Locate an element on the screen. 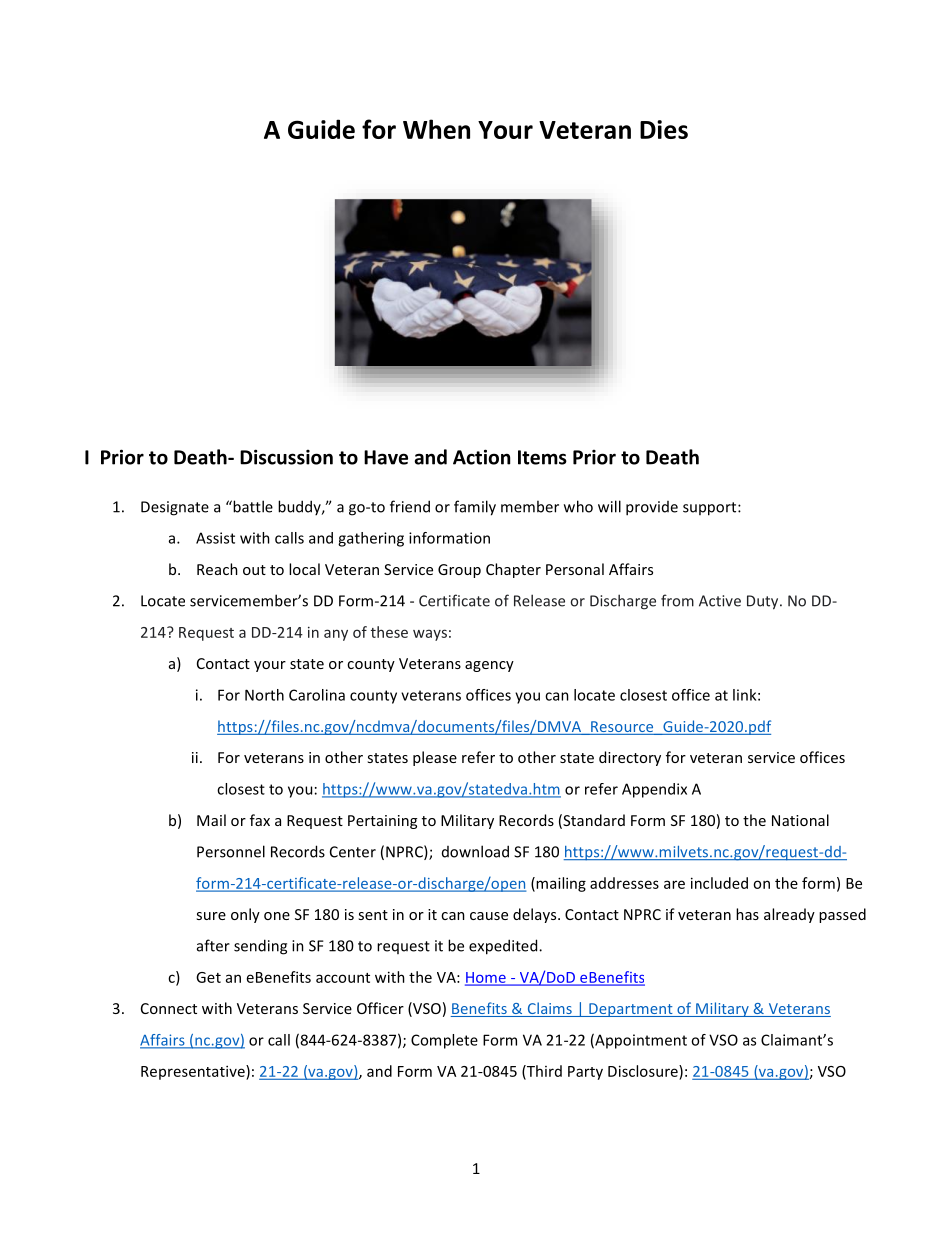 The height and width of the screenshot is (1233, 952). out is located at coordinates (254, 570).
